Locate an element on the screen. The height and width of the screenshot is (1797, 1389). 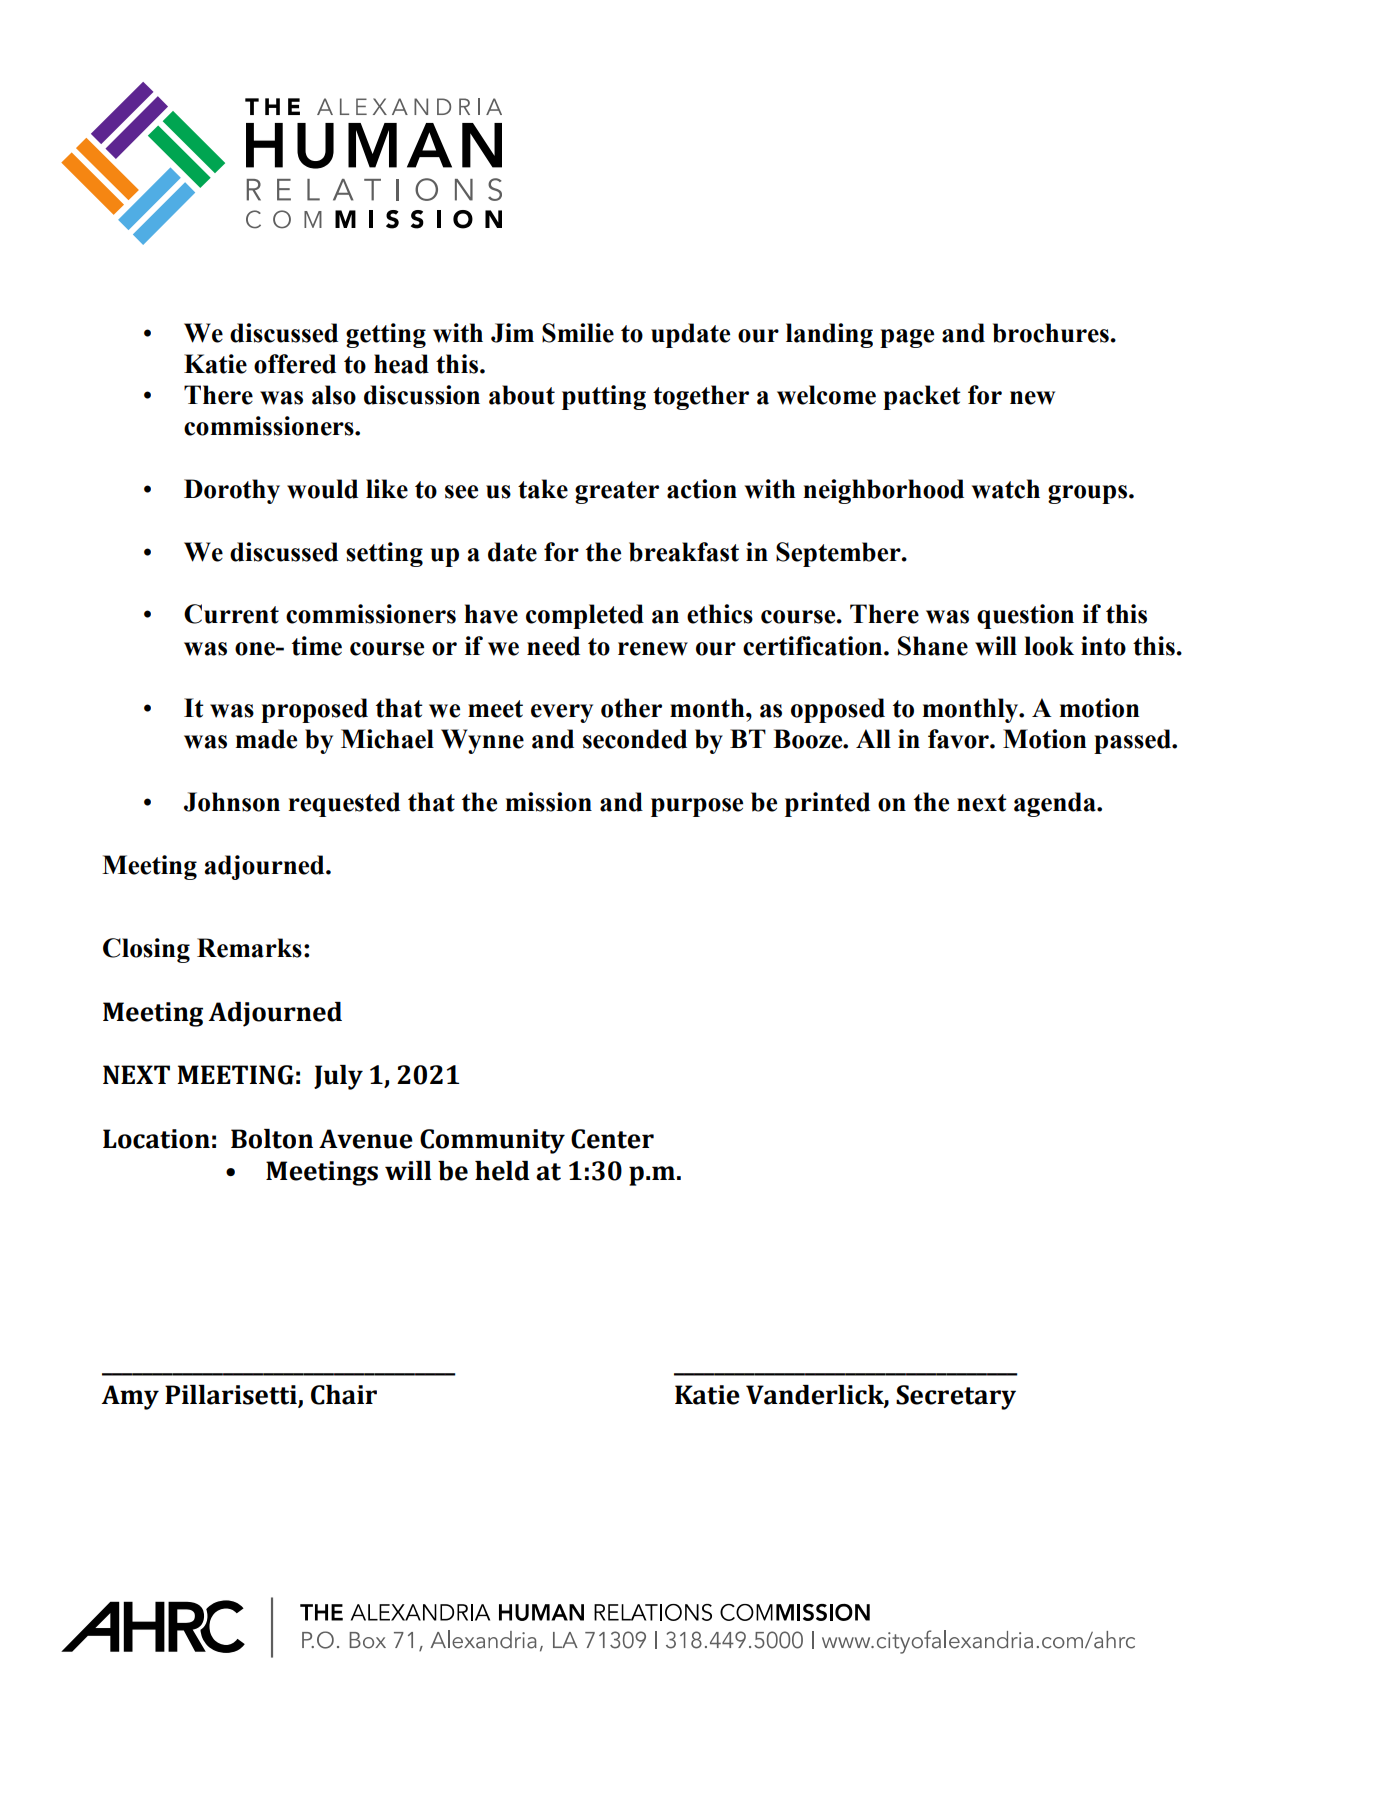
agenda is located at coordinates (1056, 804).
